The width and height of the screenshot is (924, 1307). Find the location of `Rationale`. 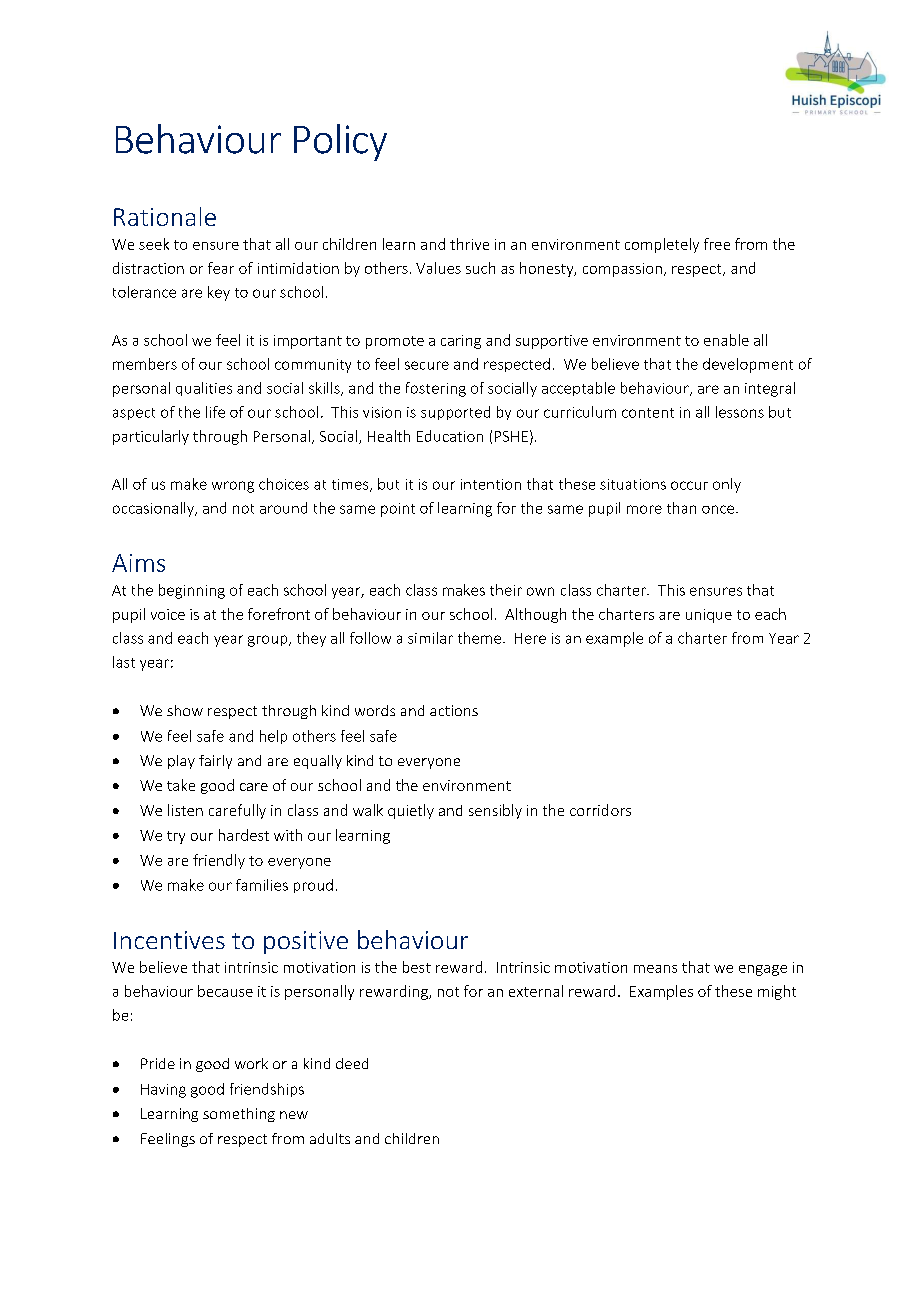

Rationale is located at coordinates (165, 216).
